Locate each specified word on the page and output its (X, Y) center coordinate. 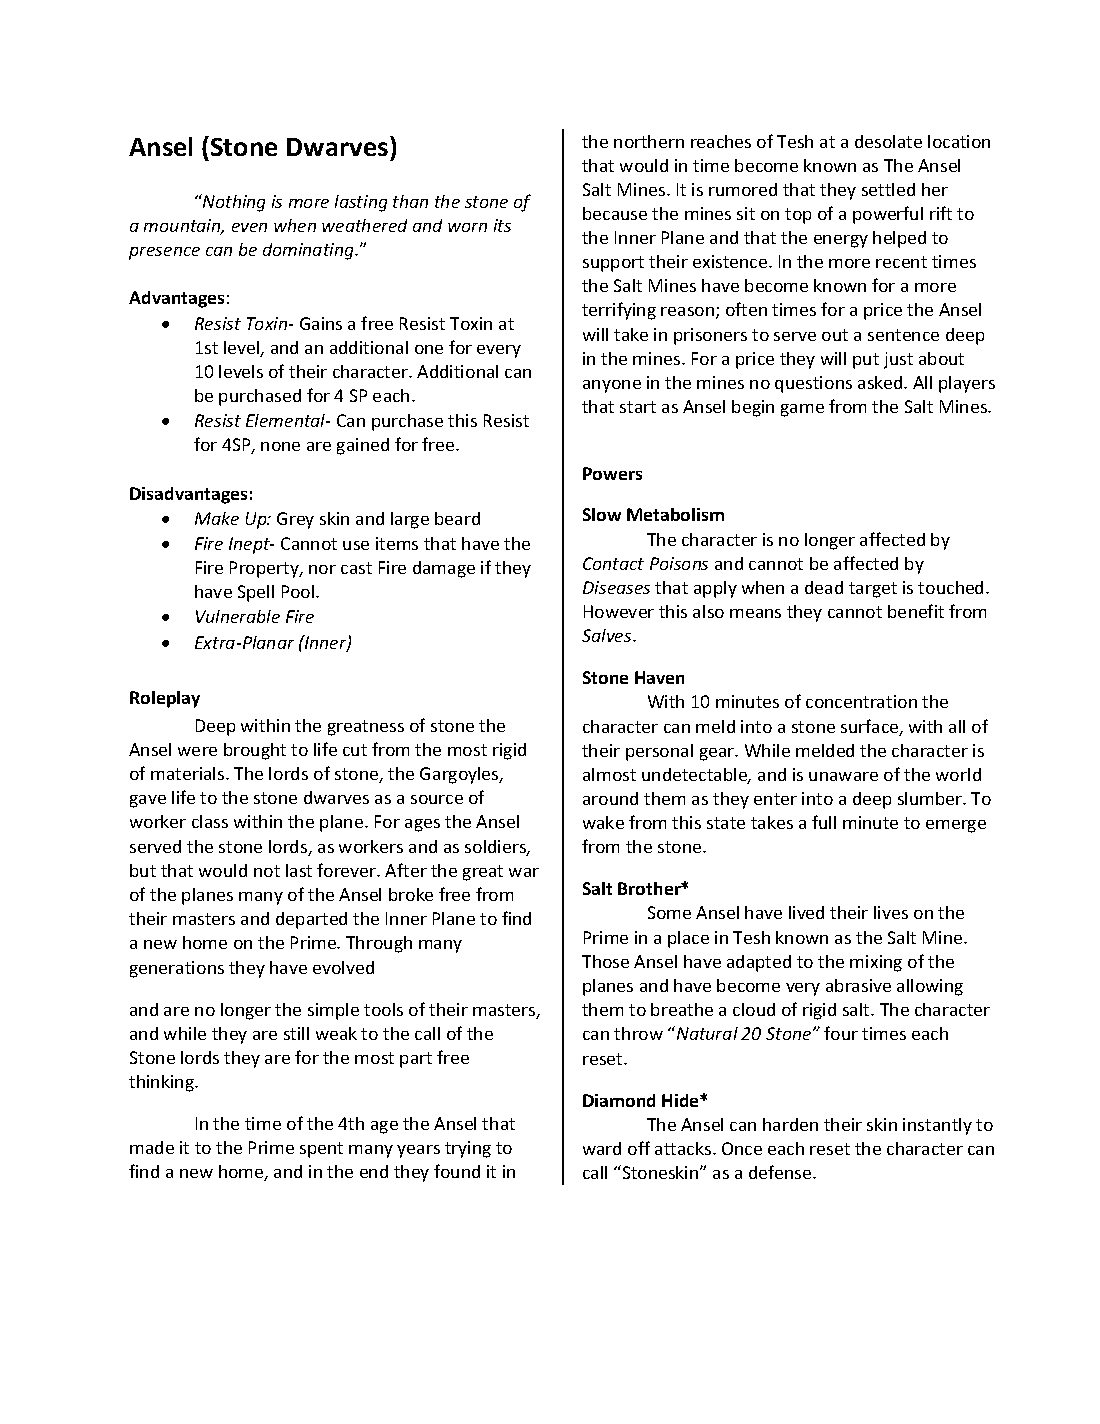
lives (891, 912)
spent (321, 1150)
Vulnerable (238, 616)
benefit (916, 611)
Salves (608, 635)
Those (605, 961)
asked (881, 382)
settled (888, 189)
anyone (612, 386)
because (615, 213)
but (143, 870)
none (280, 446)
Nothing (233, 203)
